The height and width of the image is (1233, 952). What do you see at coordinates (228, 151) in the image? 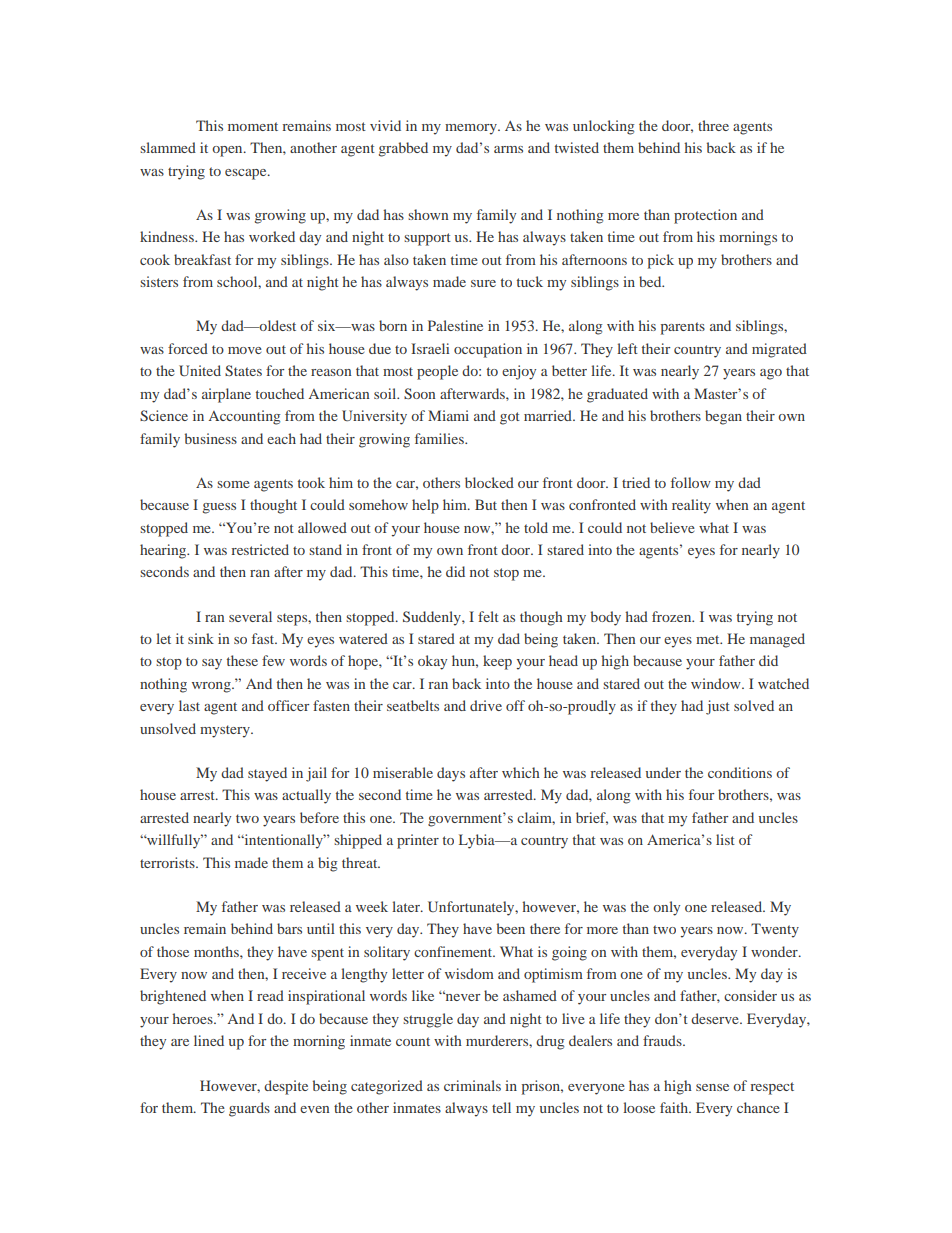
I see `open` at bounding box center [228, 151].
